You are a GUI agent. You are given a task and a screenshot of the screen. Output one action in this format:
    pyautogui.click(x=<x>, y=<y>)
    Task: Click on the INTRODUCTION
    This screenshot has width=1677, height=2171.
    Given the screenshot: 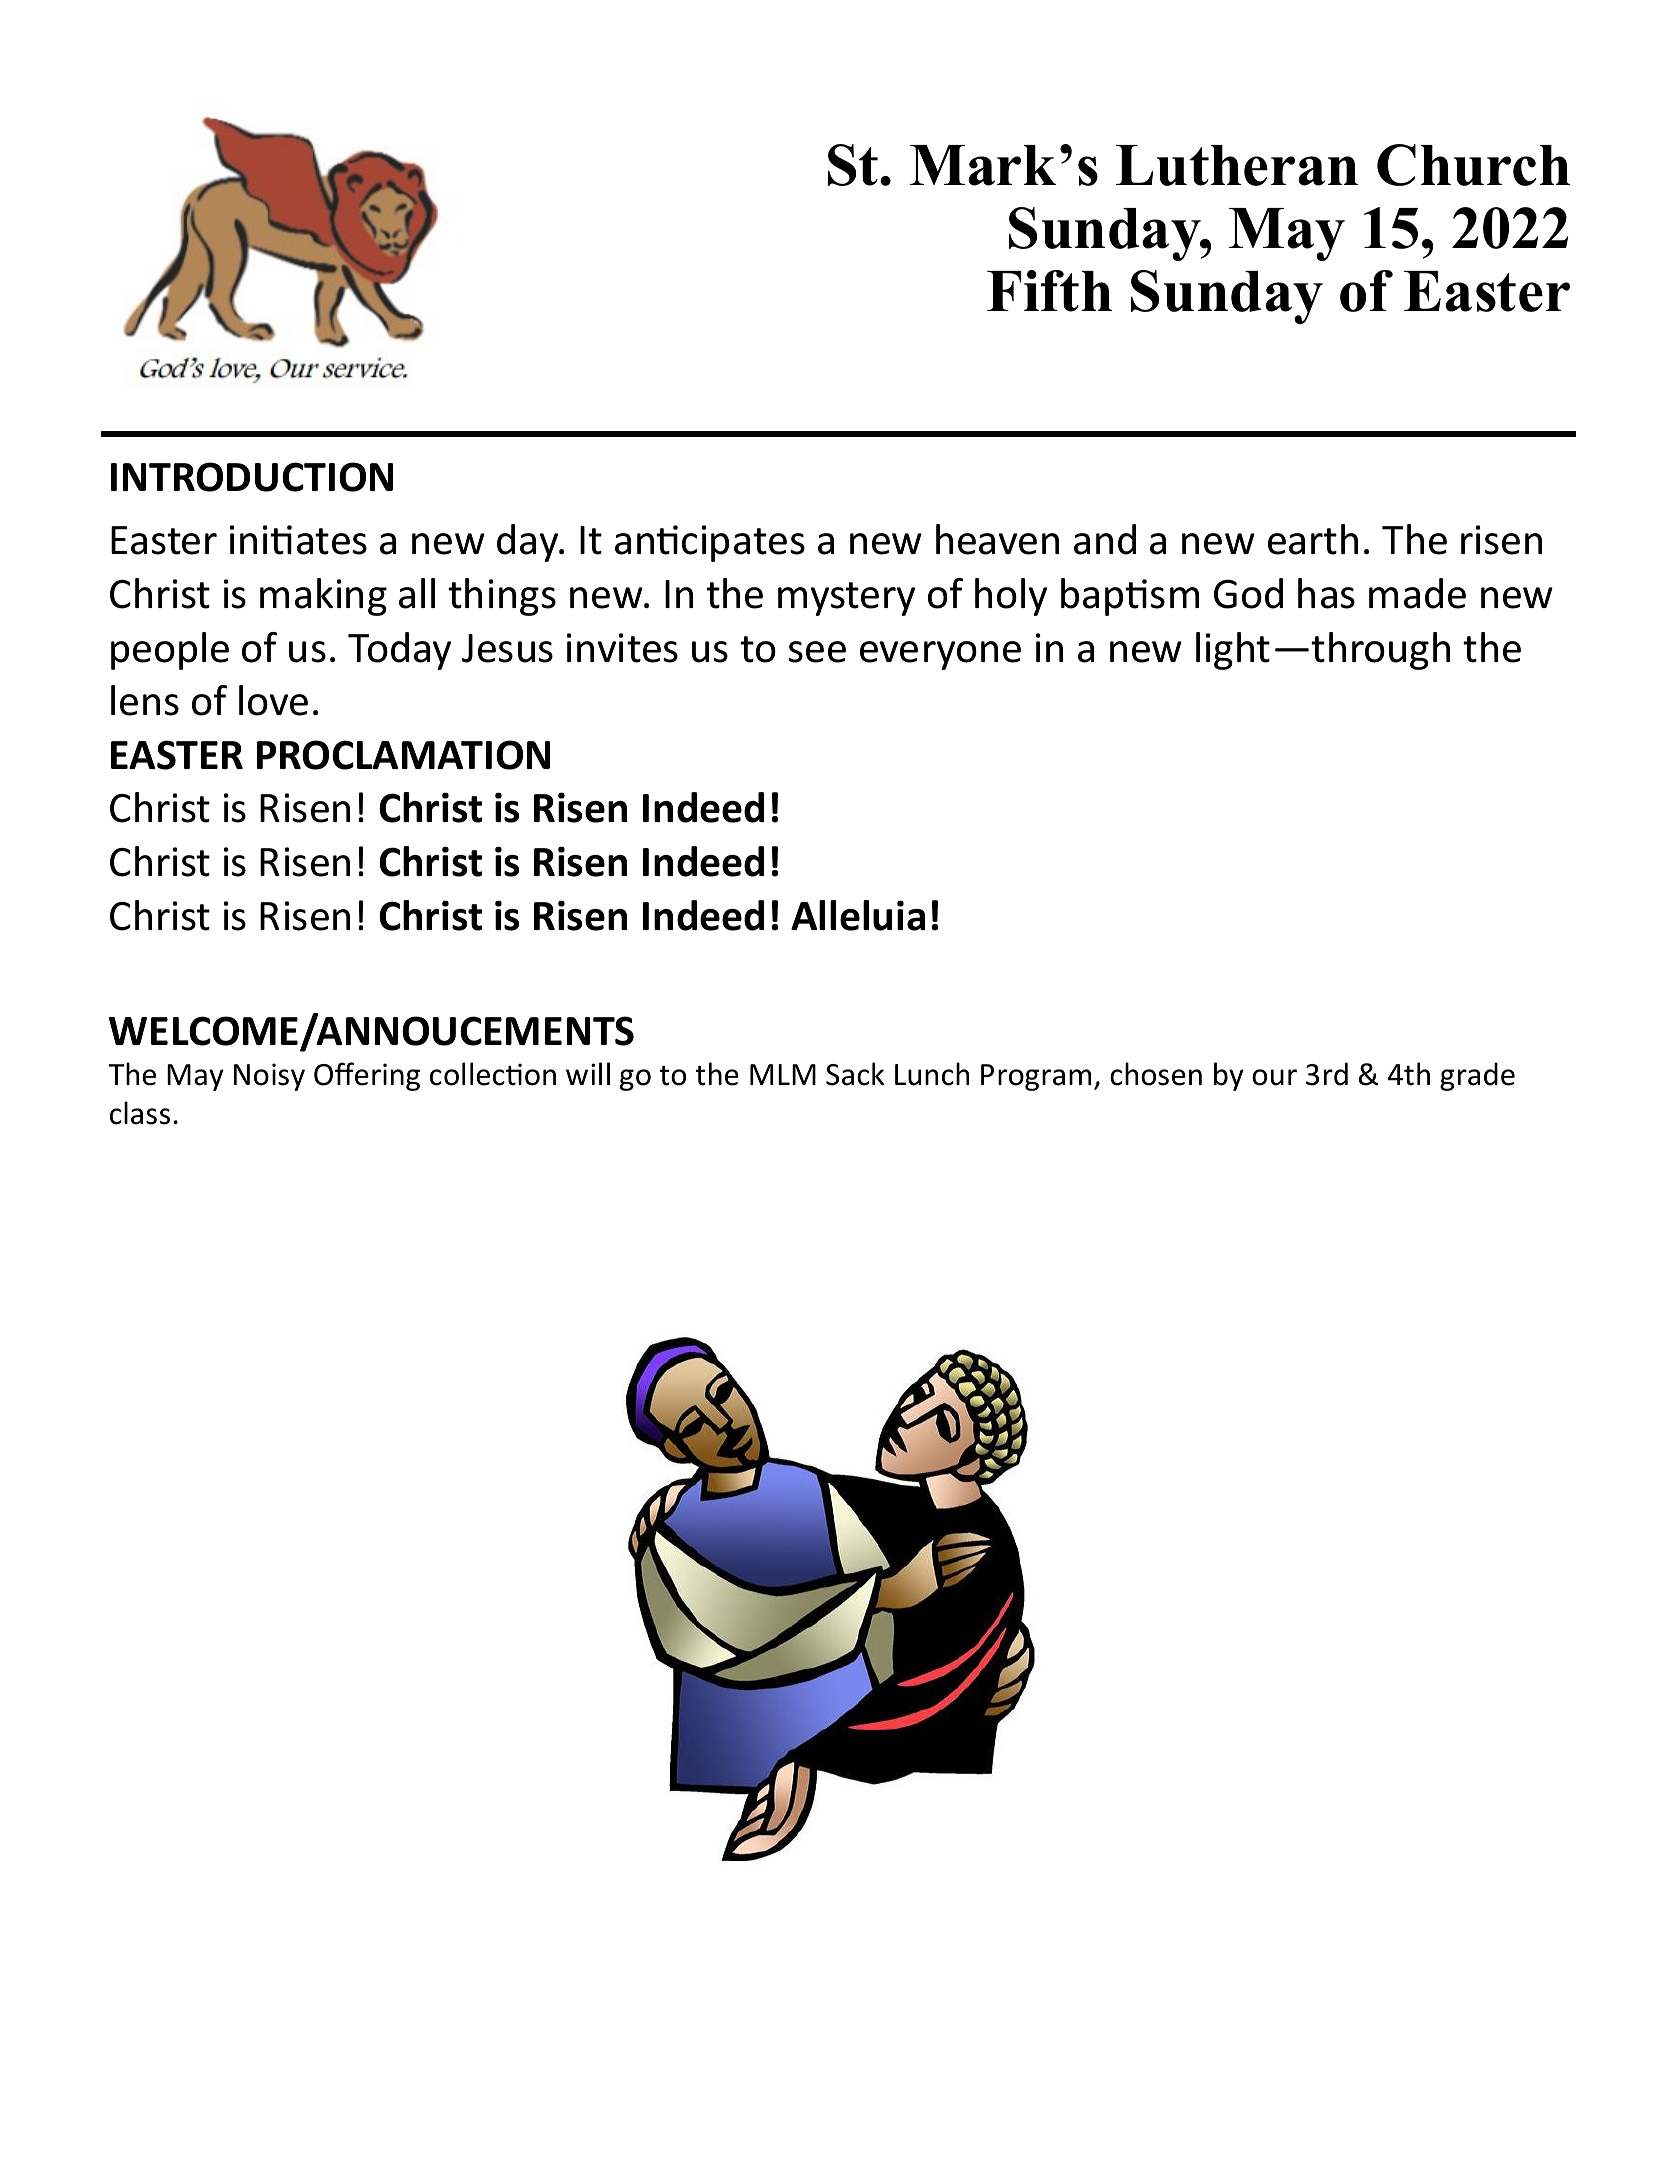 What is the action you would take?
    pyautogui.click(x=252, y=477)
